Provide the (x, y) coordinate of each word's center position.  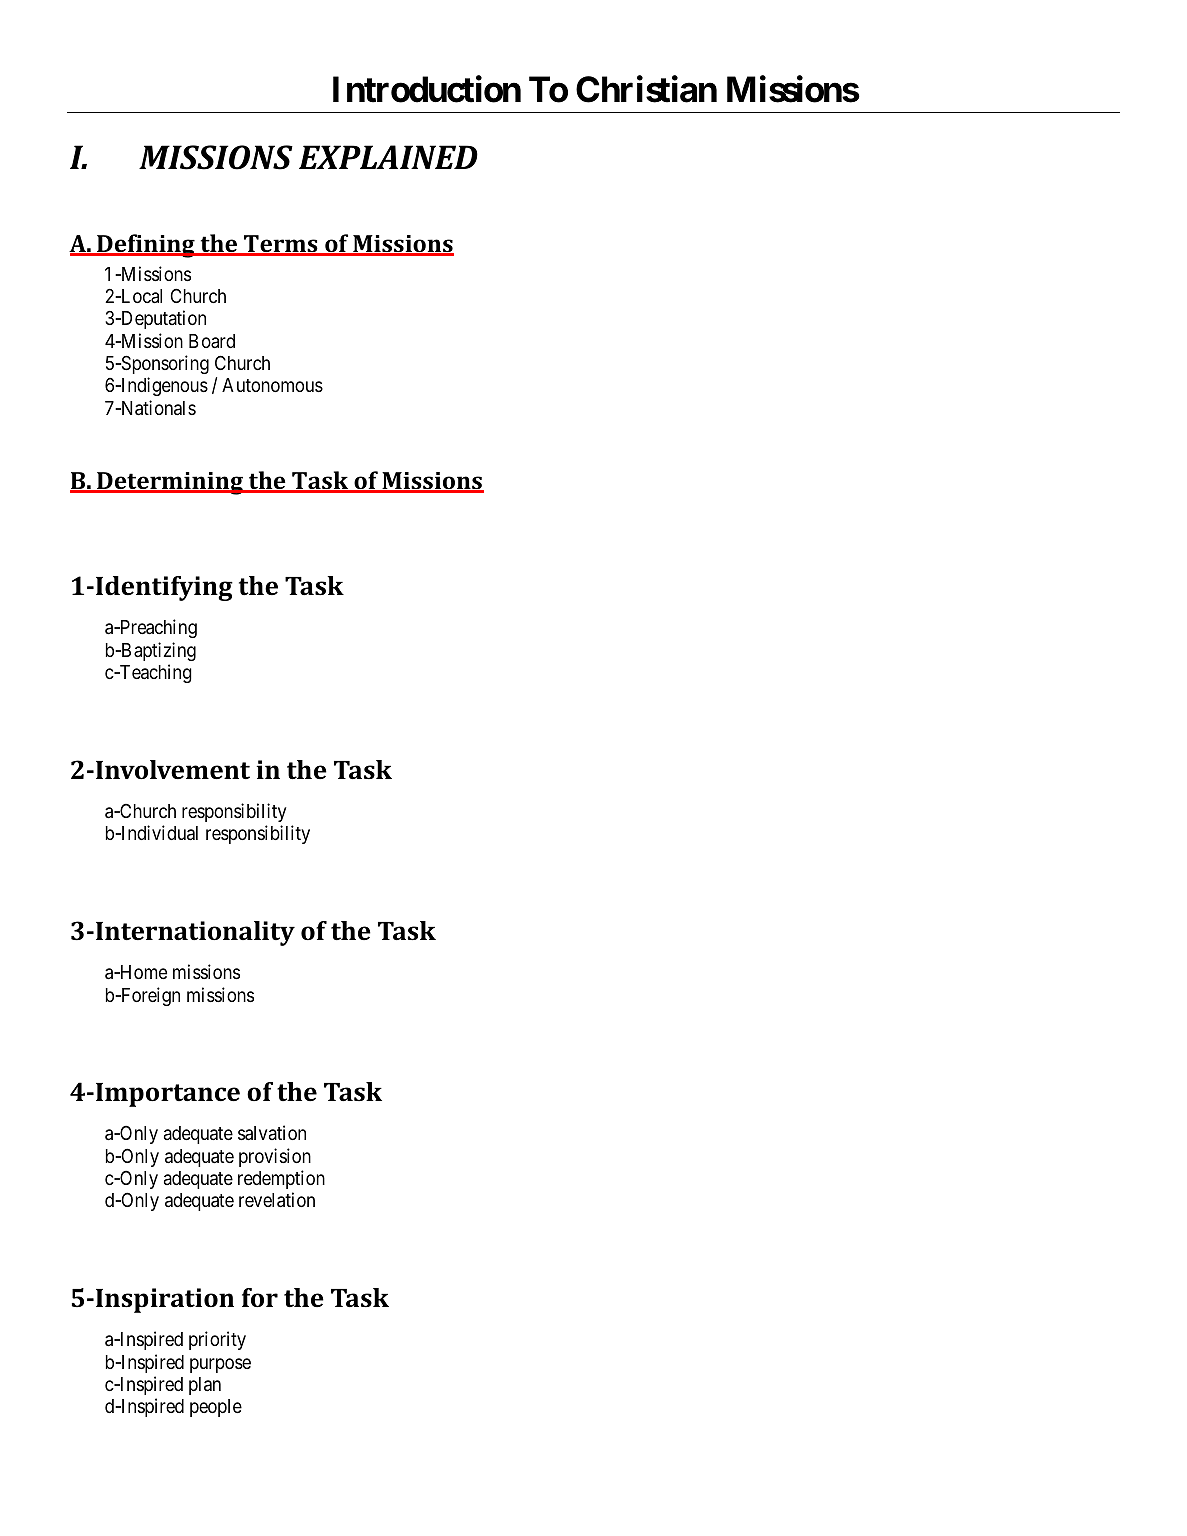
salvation (272, 1133)
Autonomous (272, 385)
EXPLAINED (388, 157)
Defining (146, 246)
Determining (170, 483)
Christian (646, 89)
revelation (277, 1200)
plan (205, 1386)
